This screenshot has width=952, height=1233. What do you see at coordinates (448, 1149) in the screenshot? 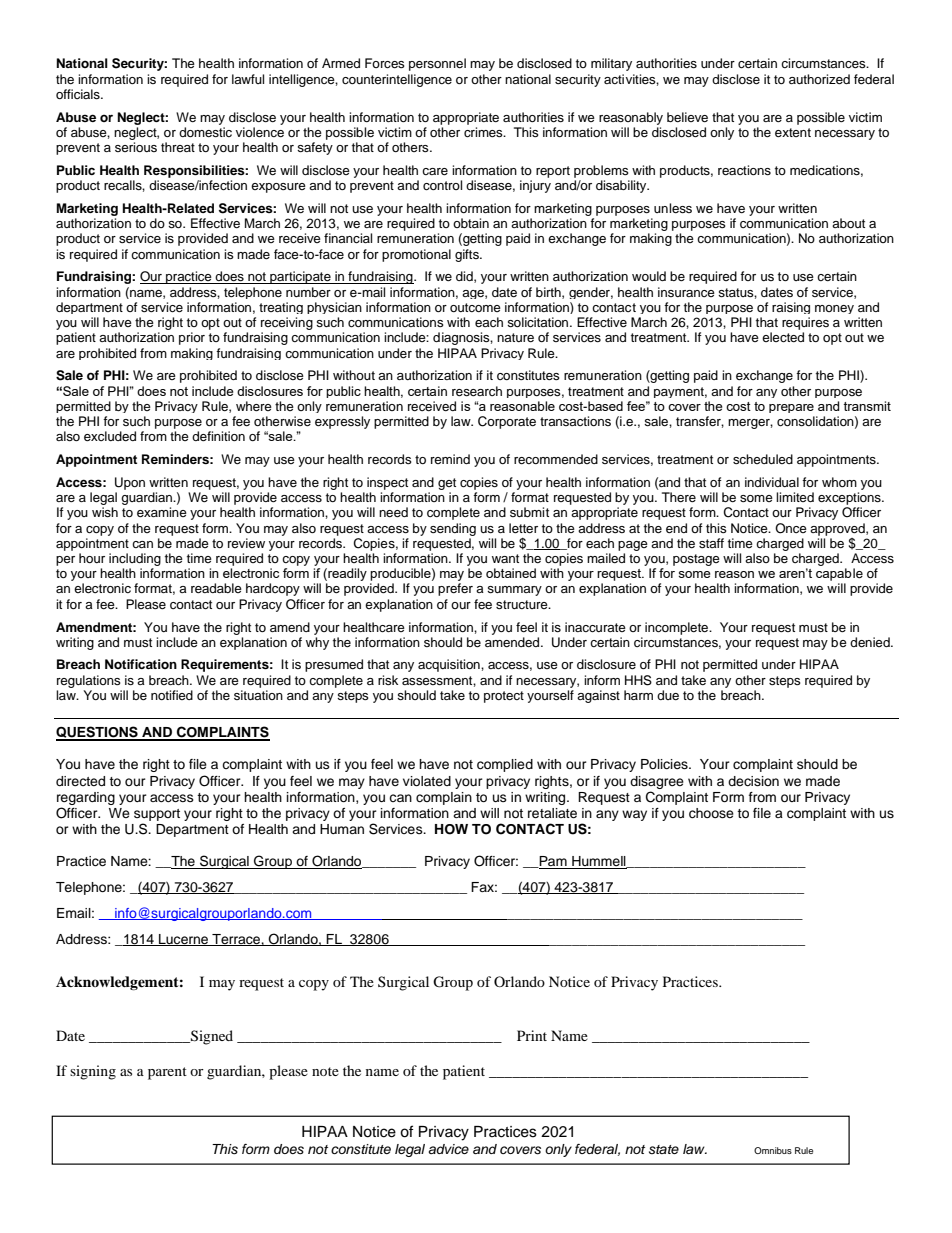
I see `advice` at bounding box center [448, 1149].
